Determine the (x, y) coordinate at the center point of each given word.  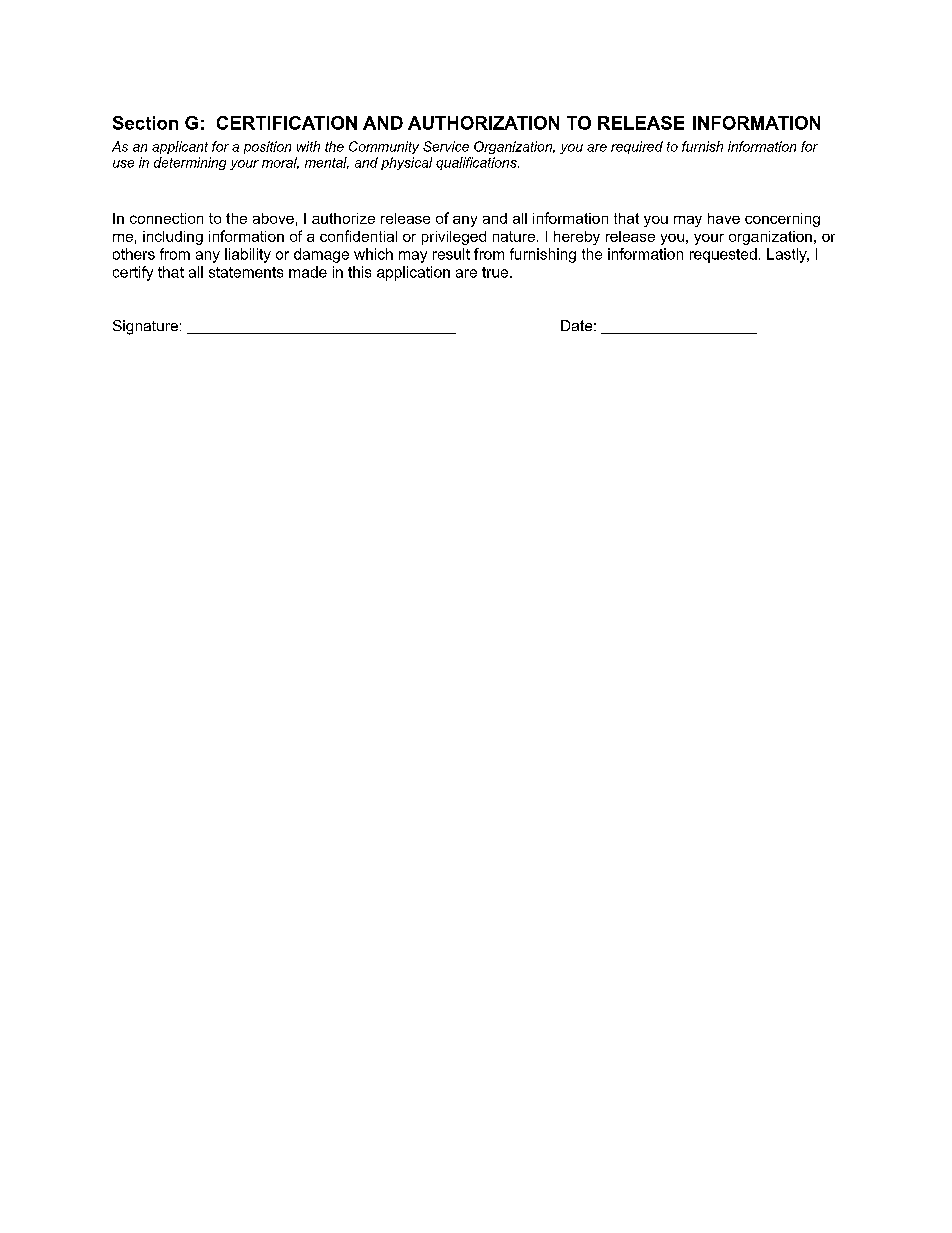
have (724, 218)
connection (166, 218)
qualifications (477, 163)
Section (145, 123)
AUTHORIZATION (483, 123)
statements (246, 272)
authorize (343, 218)
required (637, 147)
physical (406, 163)
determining (190, 163)
